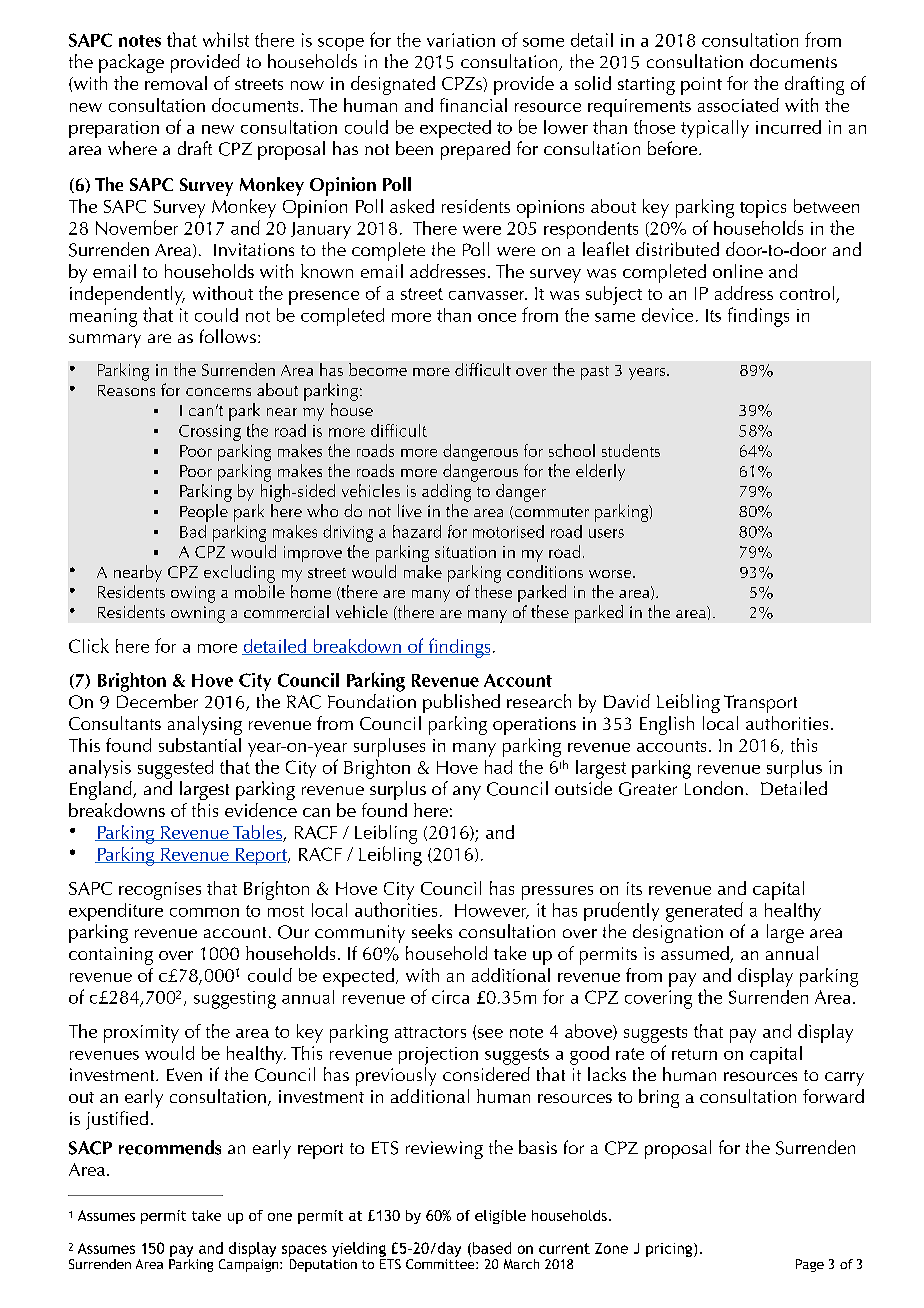 This screenshot has height=1308, width=924. What do you see at coordinates (176, 83) in the screenshot?
I see `removal` at bounding box center [176, 83].
